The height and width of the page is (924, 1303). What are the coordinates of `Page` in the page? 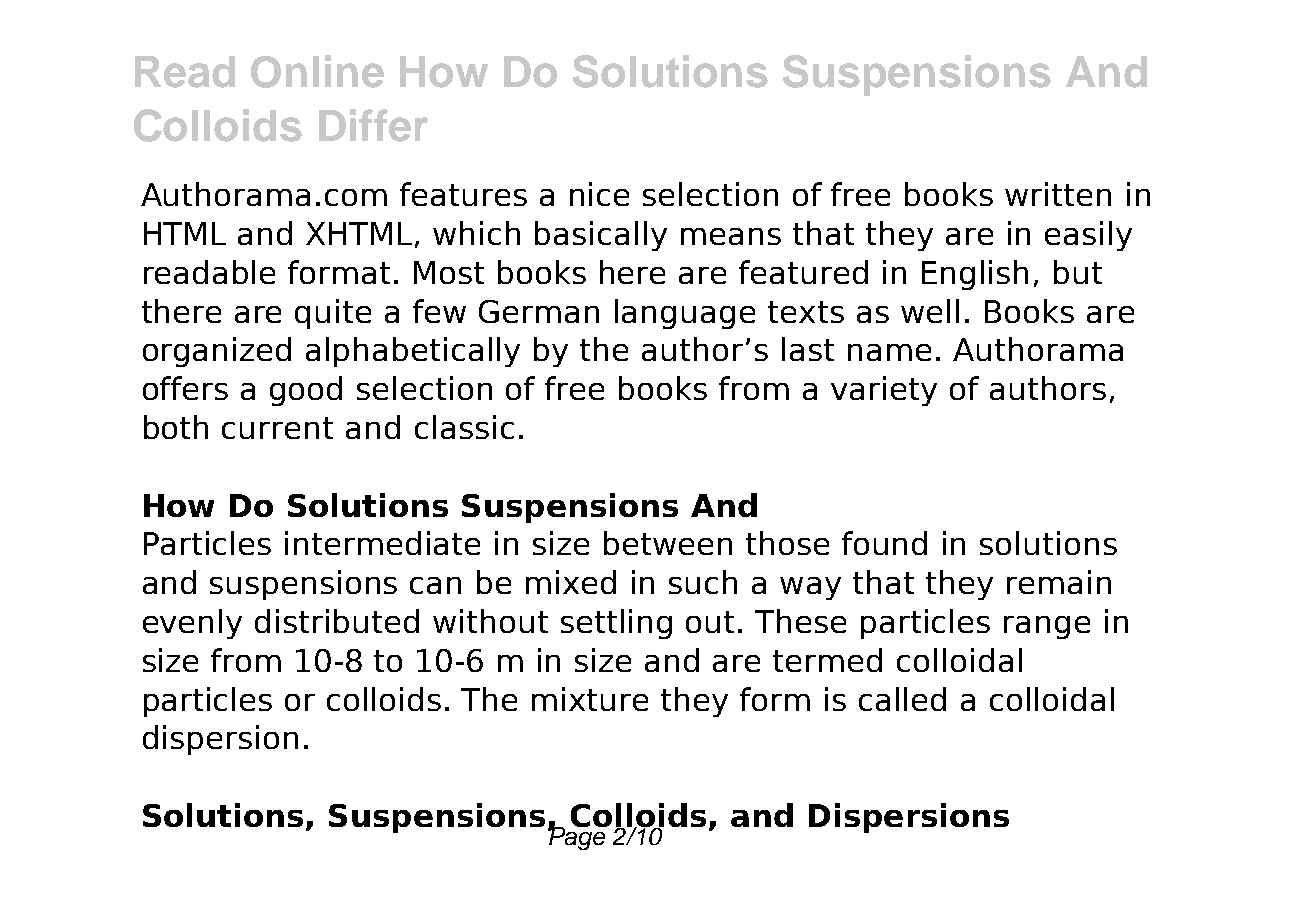 It's located at (578, 837).
